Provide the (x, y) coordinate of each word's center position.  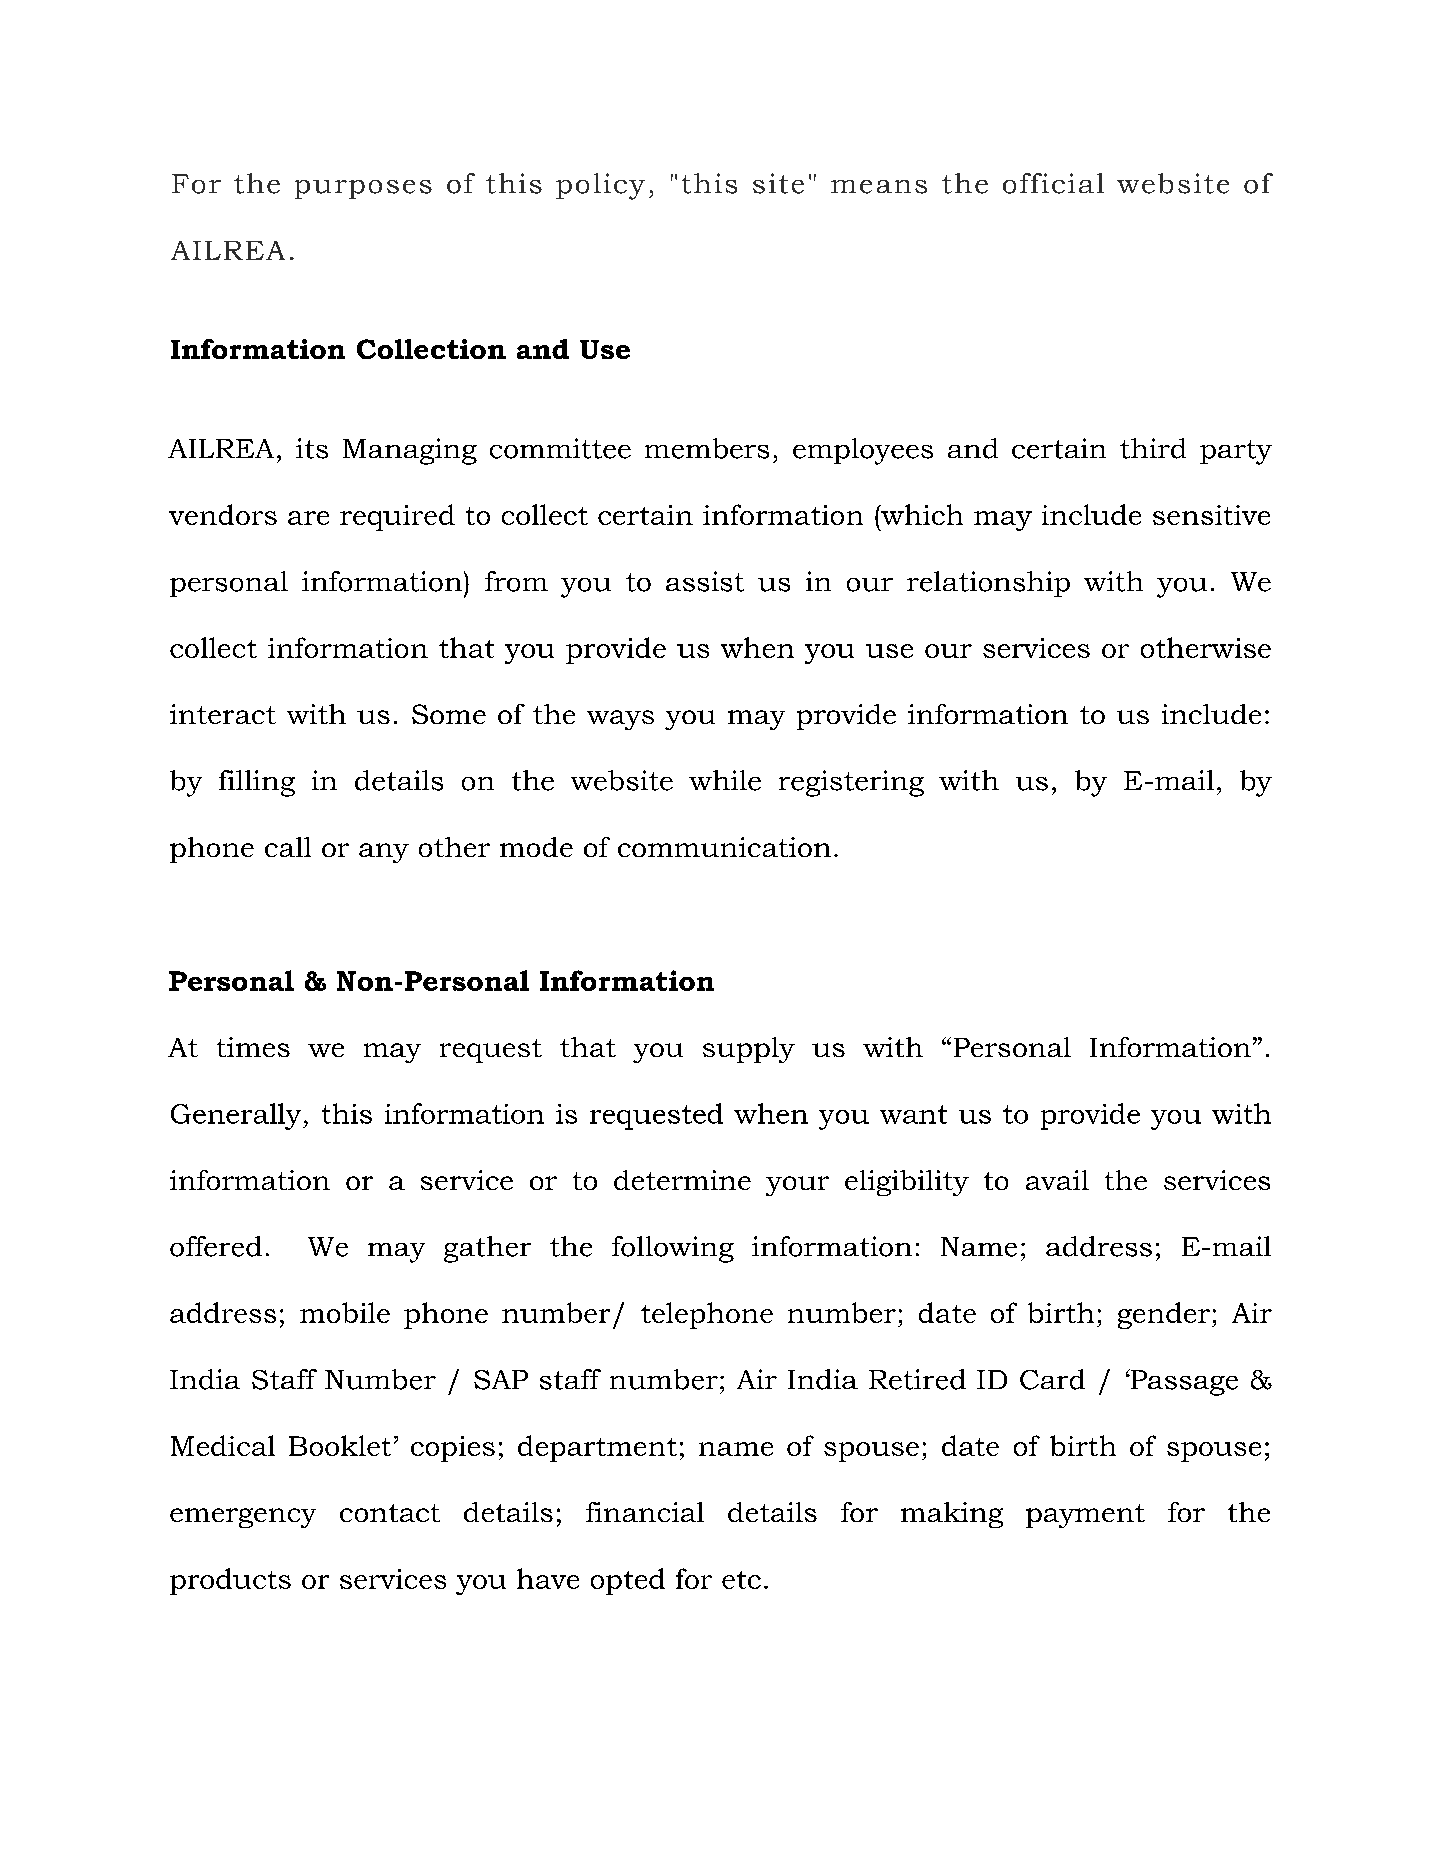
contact (390, 1513)
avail (1057, 1180)
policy (600, 186)
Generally (237, 1116)
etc (741, 1580)
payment (1085, 1516)
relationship (988, 584)
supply (749, 1050)
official (1053, 183)
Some (449, 714)
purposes (363, 189)
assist (705, 581)
